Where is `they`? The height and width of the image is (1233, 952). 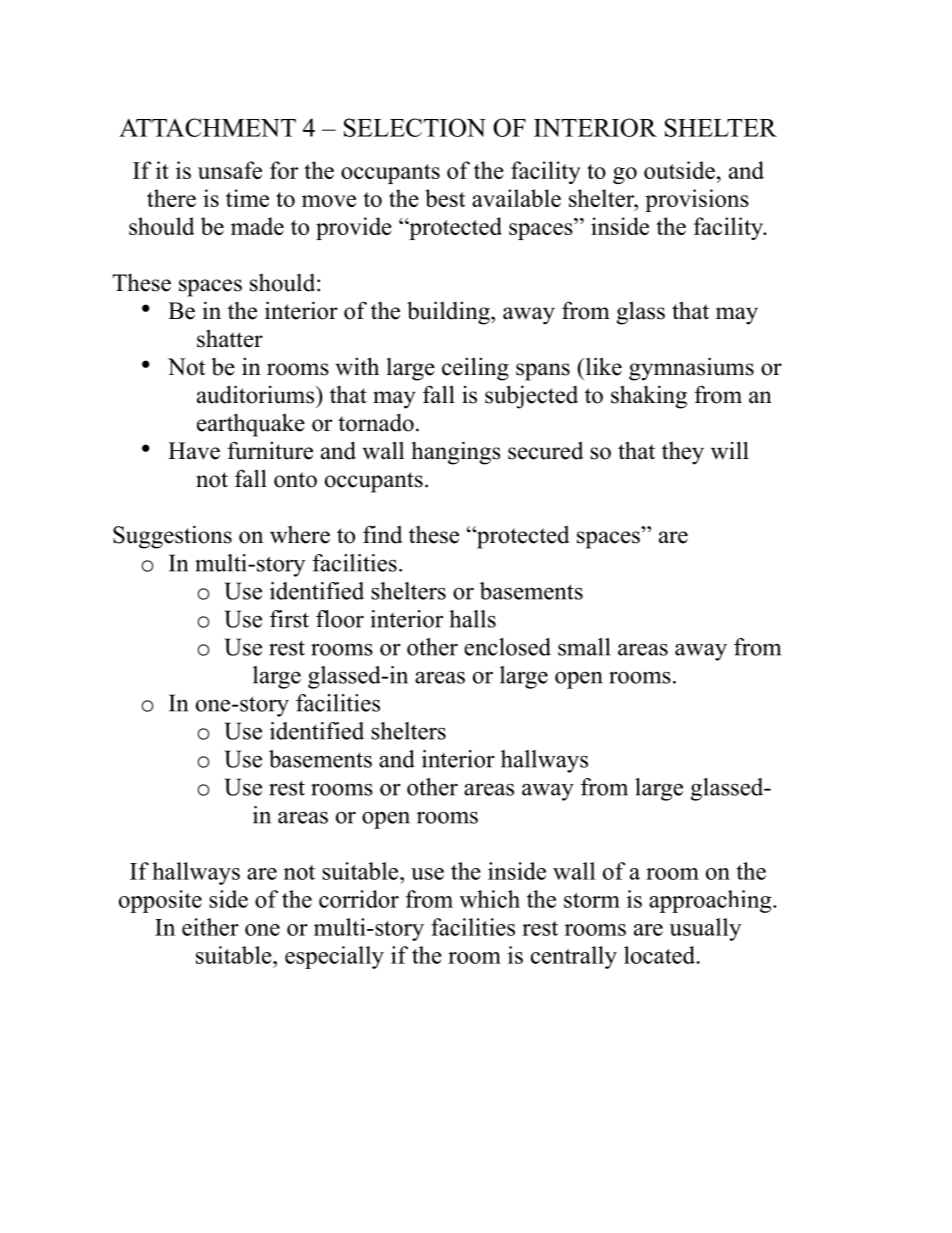
they is located at coordinates (683, 453).
